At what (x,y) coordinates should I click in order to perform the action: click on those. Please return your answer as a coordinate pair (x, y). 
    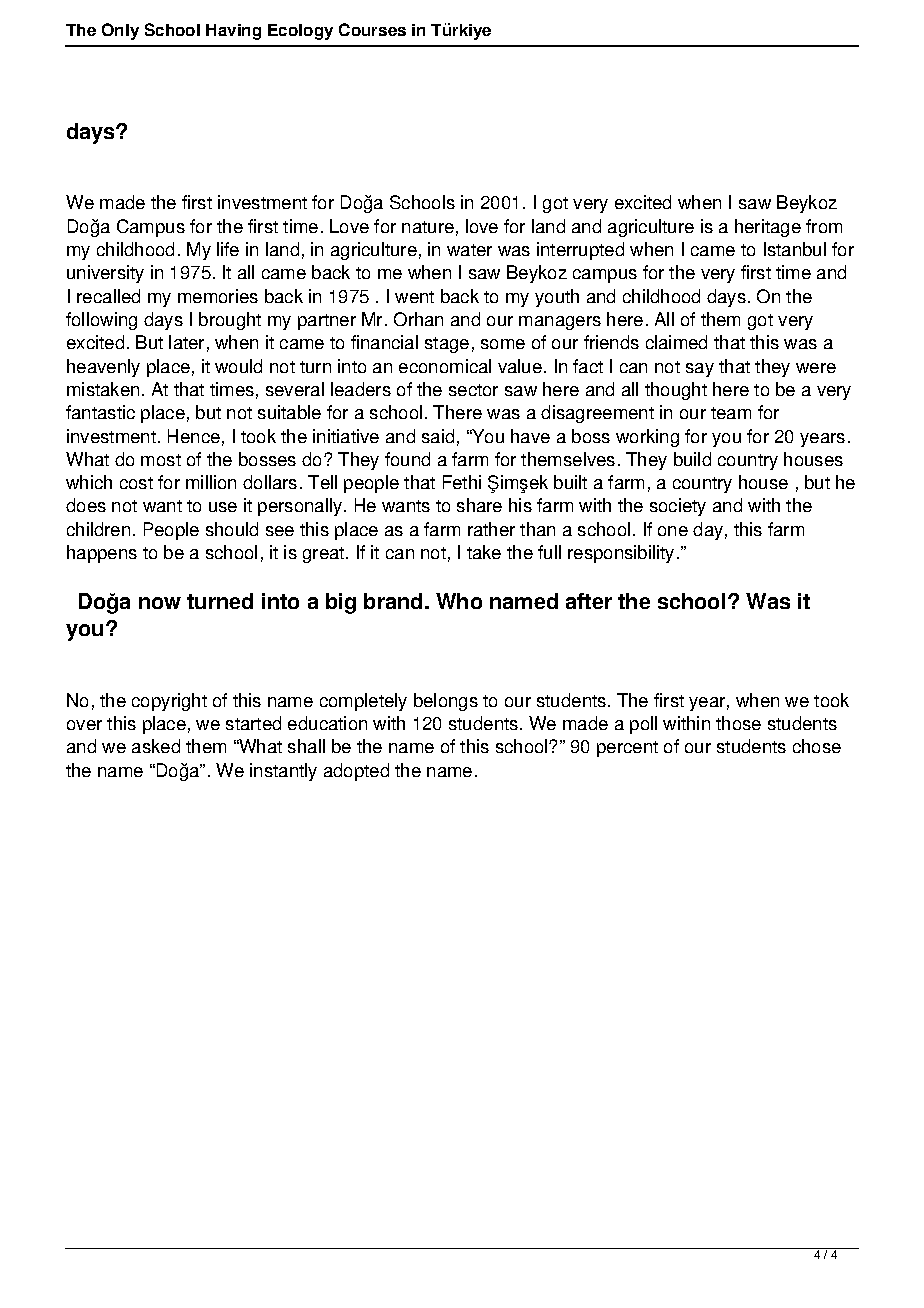
    Looking at the image, I should click on (738, 723).
